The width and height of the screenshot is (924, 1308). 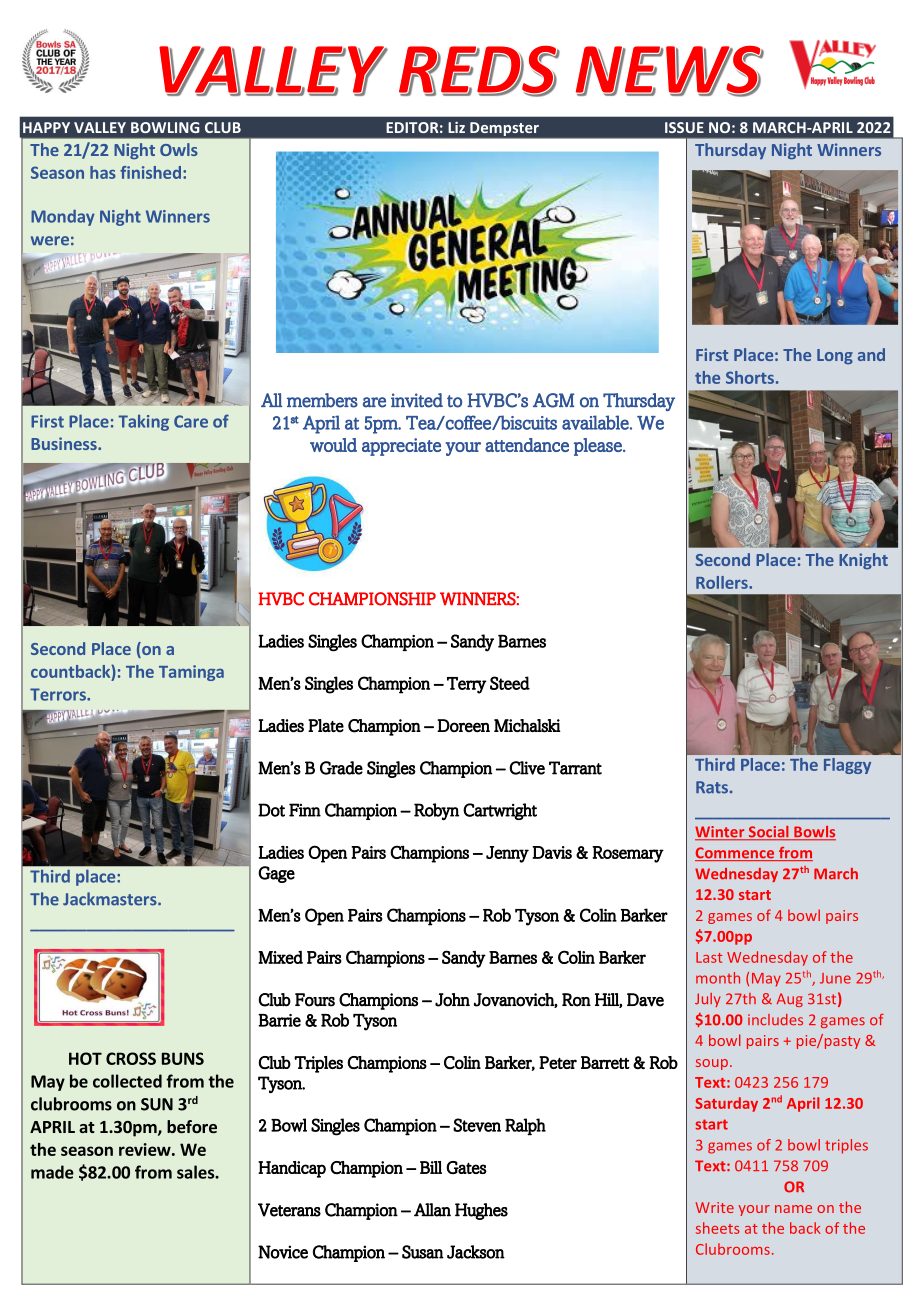 I want to click on sales, so click(x=196, y=1172).
